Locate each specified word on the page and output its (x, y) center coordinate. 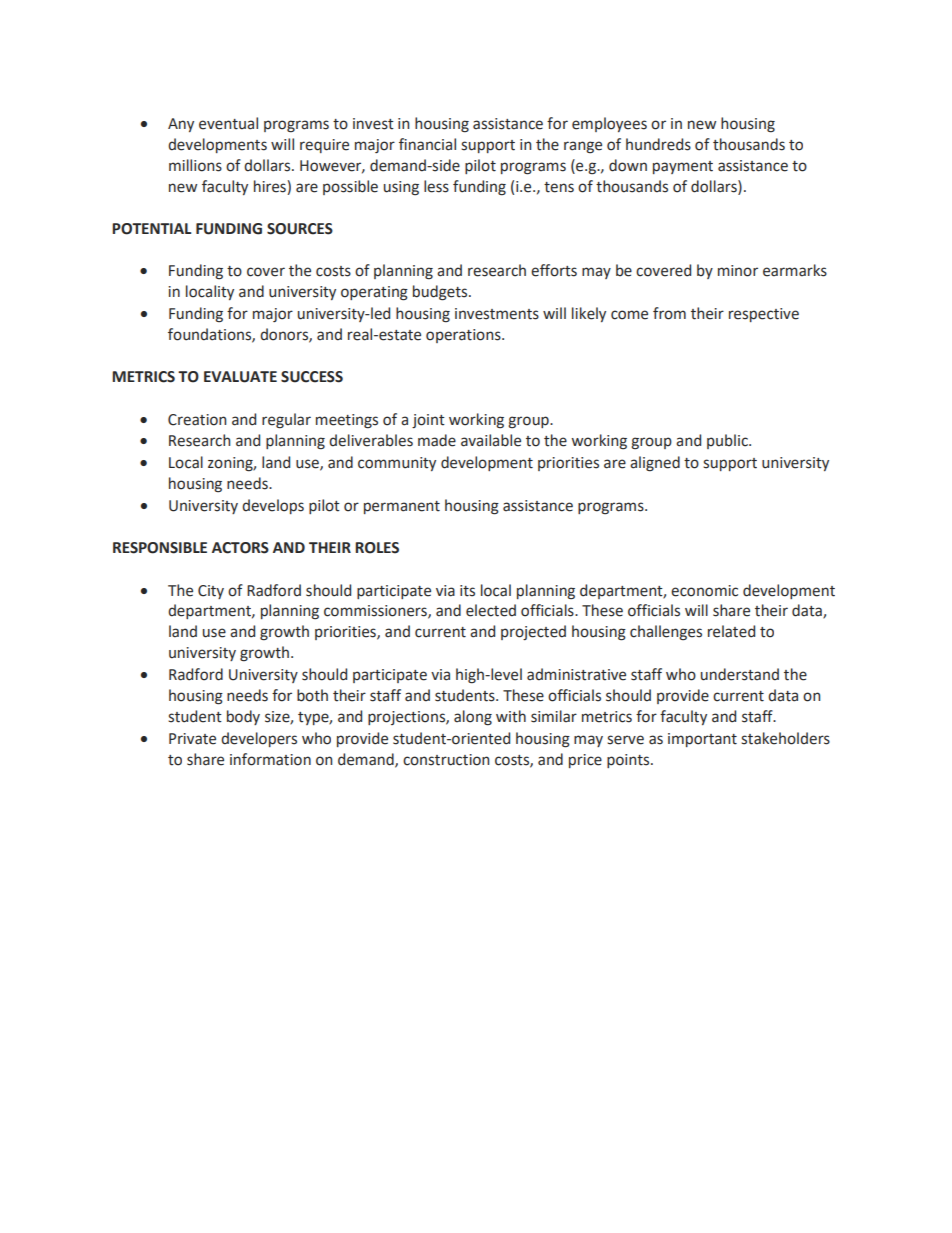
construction (446, 760)
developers (259, 739)
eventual (228, 123)
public (728, 441)
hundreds (658, 144)
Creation (197, 420)
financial (427, 144)
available (491, 440)
